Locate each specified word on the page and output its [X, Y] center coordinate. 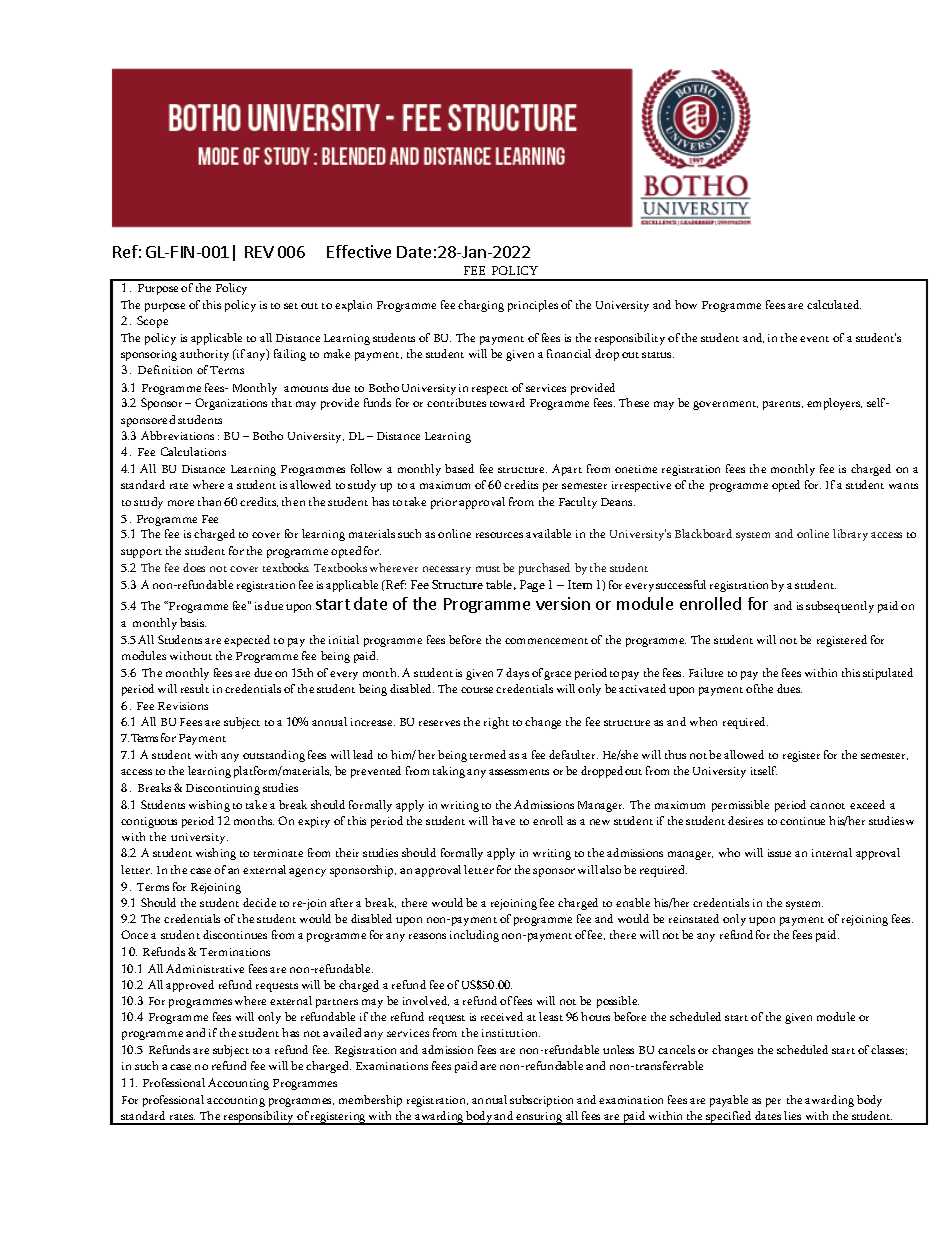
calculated [834, 304]
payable [729, 1101]
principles [533, 306]
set [291, 306]
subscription [541, 1101]
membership [370, 1101]
